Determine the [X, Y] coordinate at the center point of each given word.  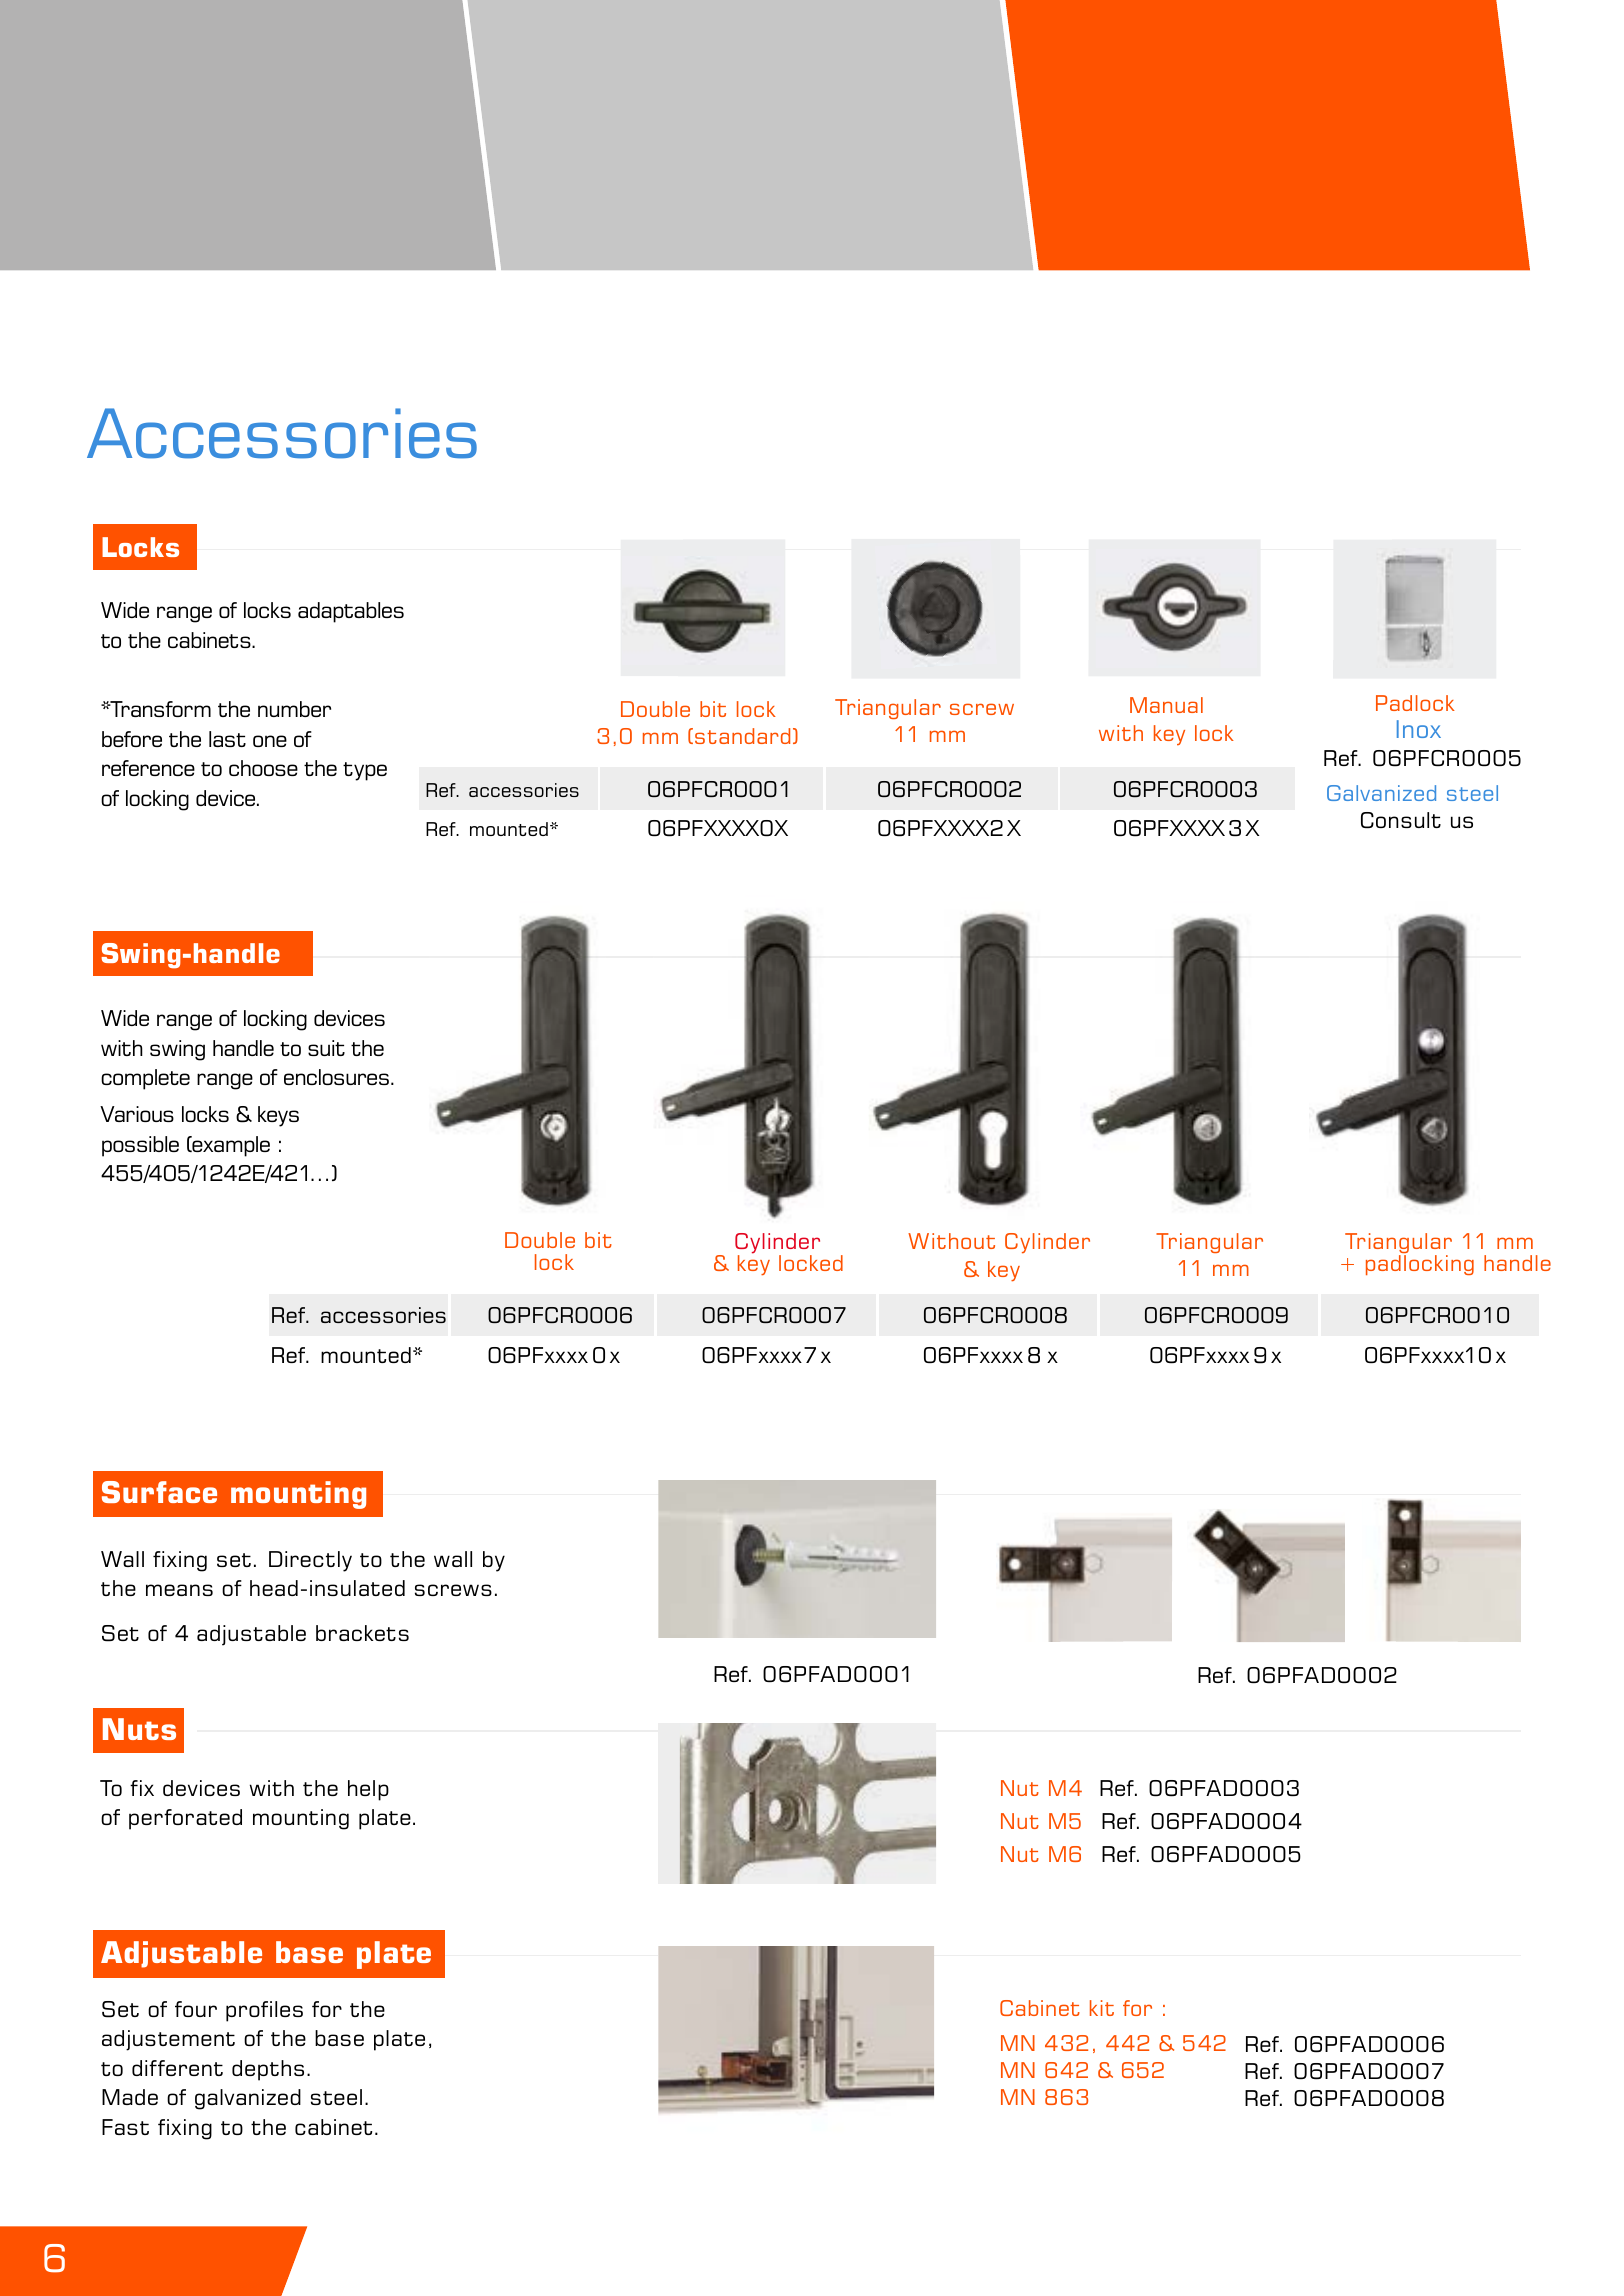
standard [742, 736]
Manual [1166, 705]
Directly [310, 1561]
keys [278, 1116]
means [179, 1590]
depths [268, 2070]
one [270, 741]
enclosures [338, 1077]
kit [1102, 2008]
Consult [1401, 820]
